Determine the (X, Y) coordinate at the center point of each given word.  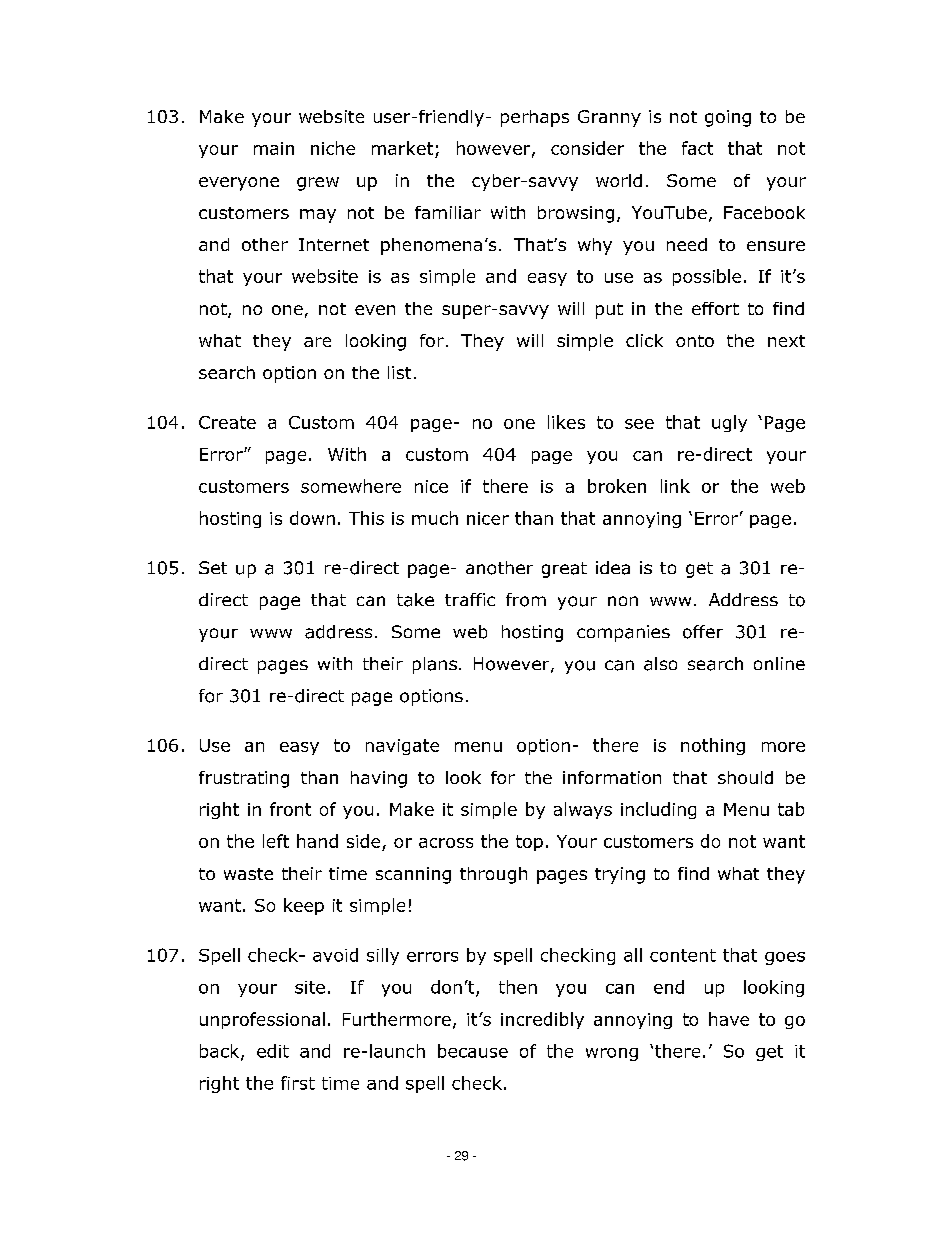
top (529, 843)
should (745, 777)
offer (703, 632)
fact (697, 148)
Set (213, 567)
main (274, 148)
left (276, 841)
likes (566, 422)
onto (695, 341)
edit (273, 1051)
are (317, 342)
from (526, 600)
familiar (448, 212)
